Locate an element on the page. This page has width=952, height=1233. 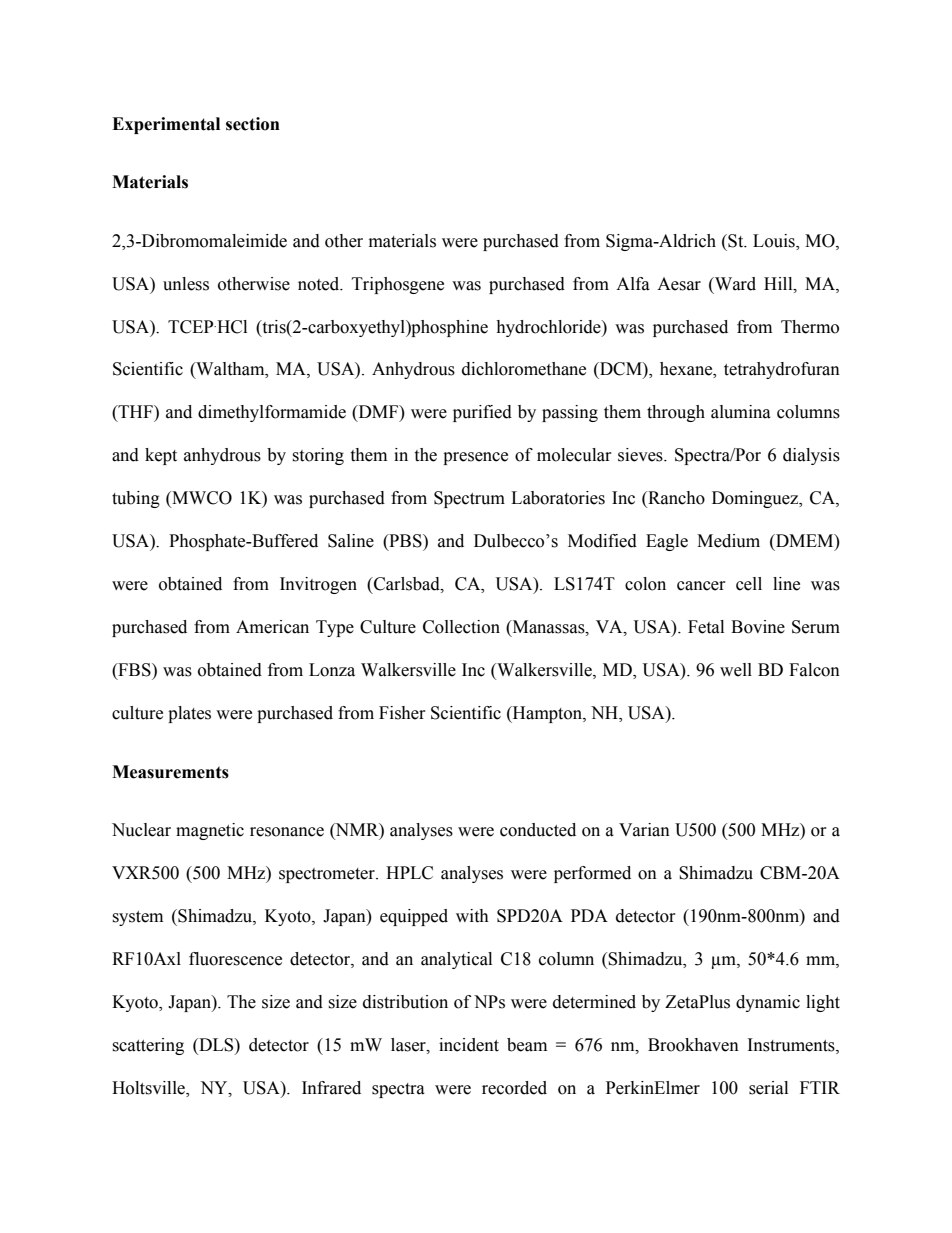
Collection is located at coordinates (461, 627).
